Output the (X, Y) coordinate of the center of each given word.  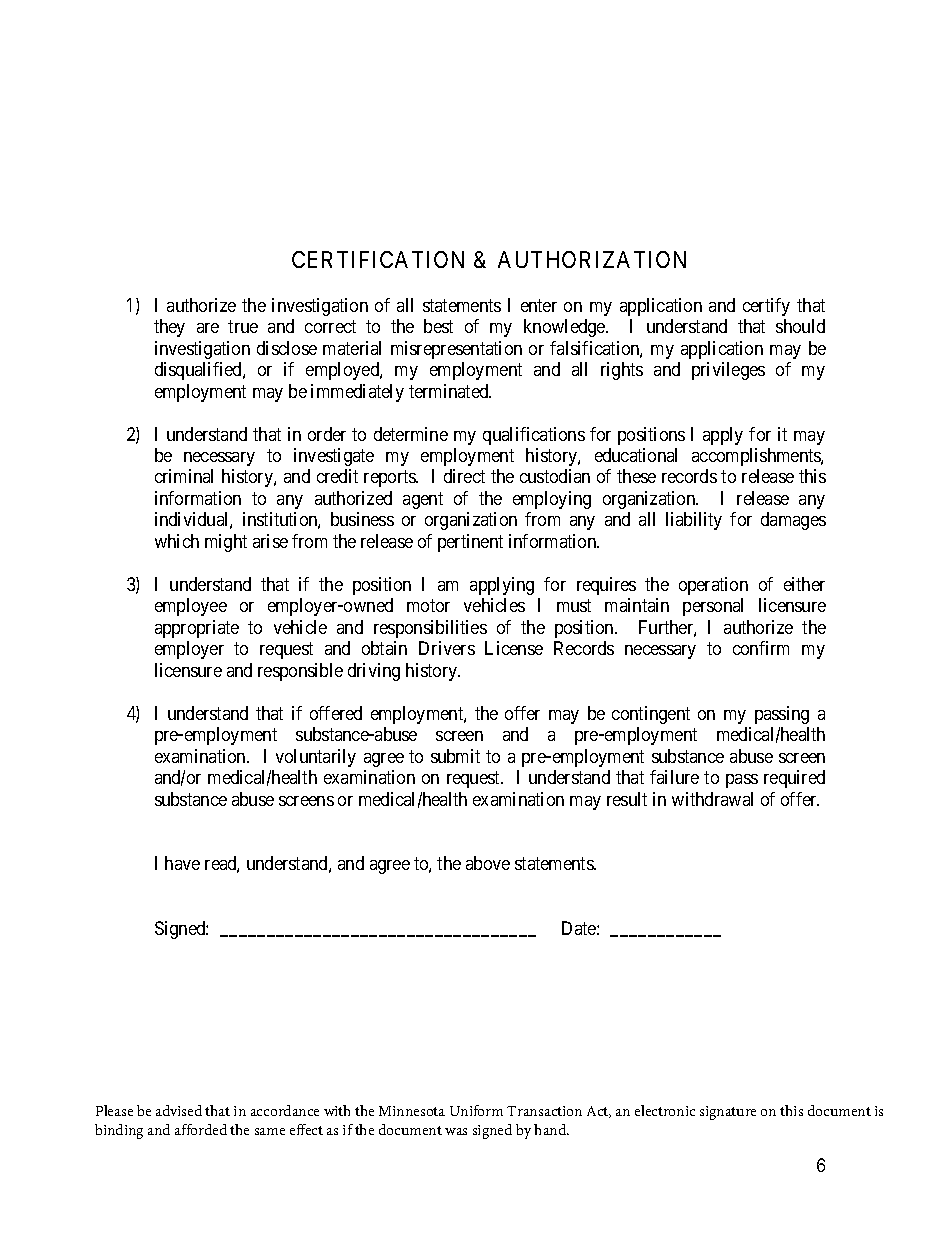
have (182, 863)
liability (694, 521)
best (438, 326)
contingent (651, 715)
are (208, 328)
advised (179, 1110)
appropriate (197, 629)
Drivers (447, 648)
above (488, 863)
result (627, 799)
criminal (184, 476)
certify (766, 307)
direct (464, 476)
